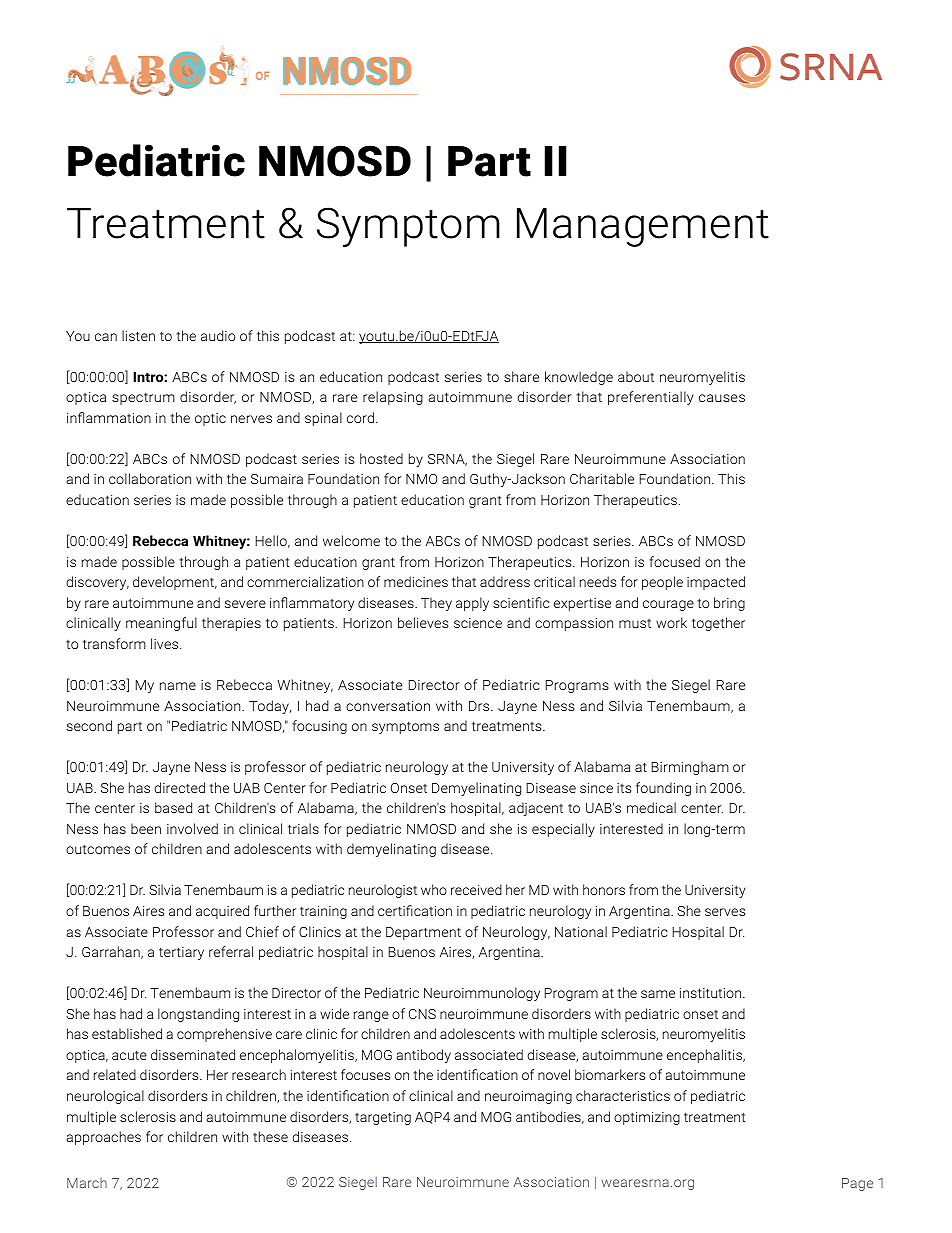 The height and width of the screenshot is (1233, 952). What do you see at coordinates (181, 953) in the screenshot?
I see `tertiary` at bounding box center [181, 953].
